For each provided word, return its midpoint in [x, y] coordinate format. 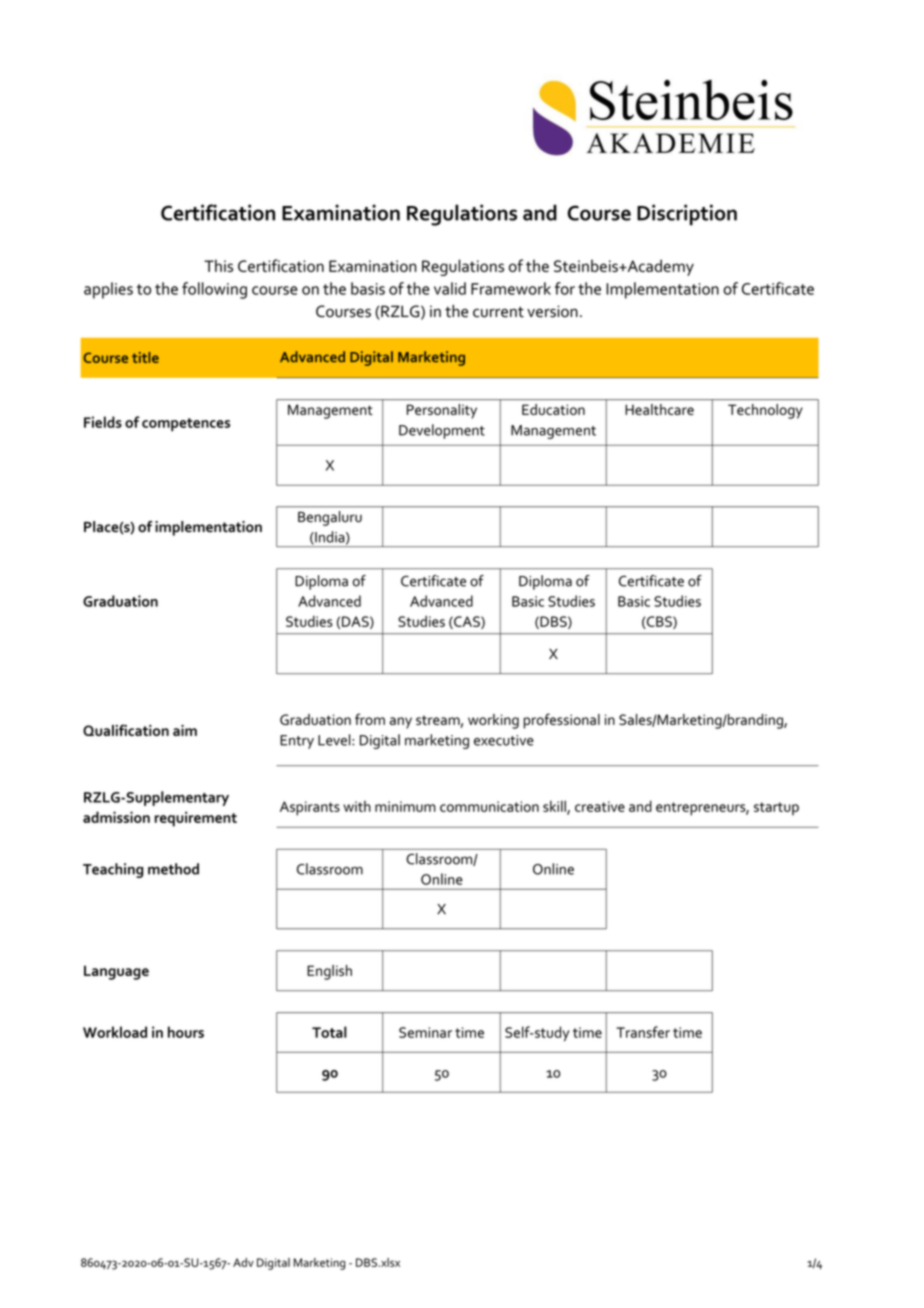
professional [562, 721]
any [401, 723]
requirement [195, 819]
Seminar [425, 1032]
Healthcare [659, 409]
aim [185, 730]
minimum [405, 806]
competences [186, 424]
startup [776, 809]
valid [450, 288]
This [218, 265]
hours [186, 1032]
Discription [687, 215]
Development [442, 431]
